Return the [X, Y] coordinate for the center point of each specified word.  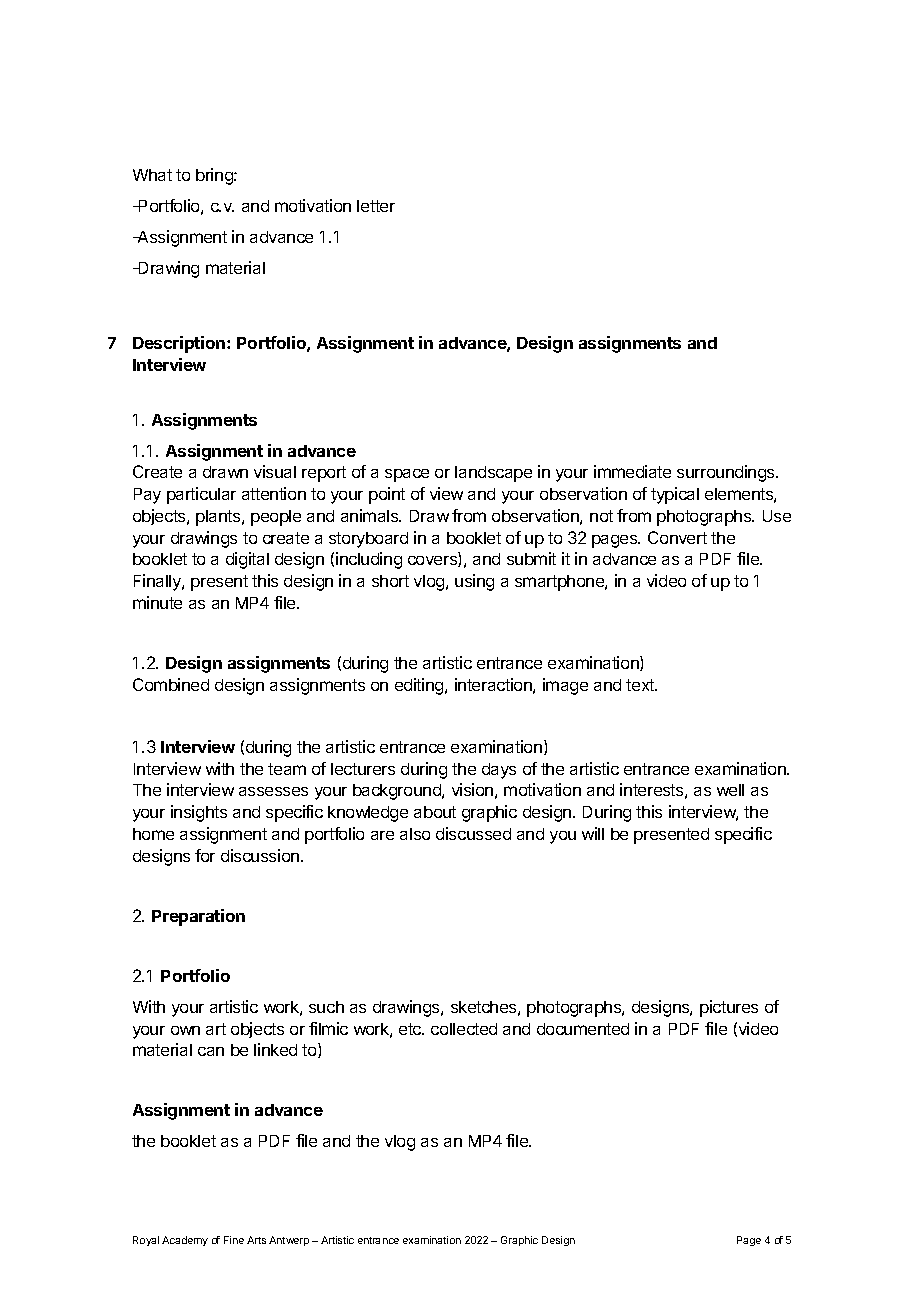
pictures [729, 1008]
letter [376, 206]
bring [215, 176]
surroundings [727, 473]
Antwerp [289, 1241]
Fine [234, 1240]
